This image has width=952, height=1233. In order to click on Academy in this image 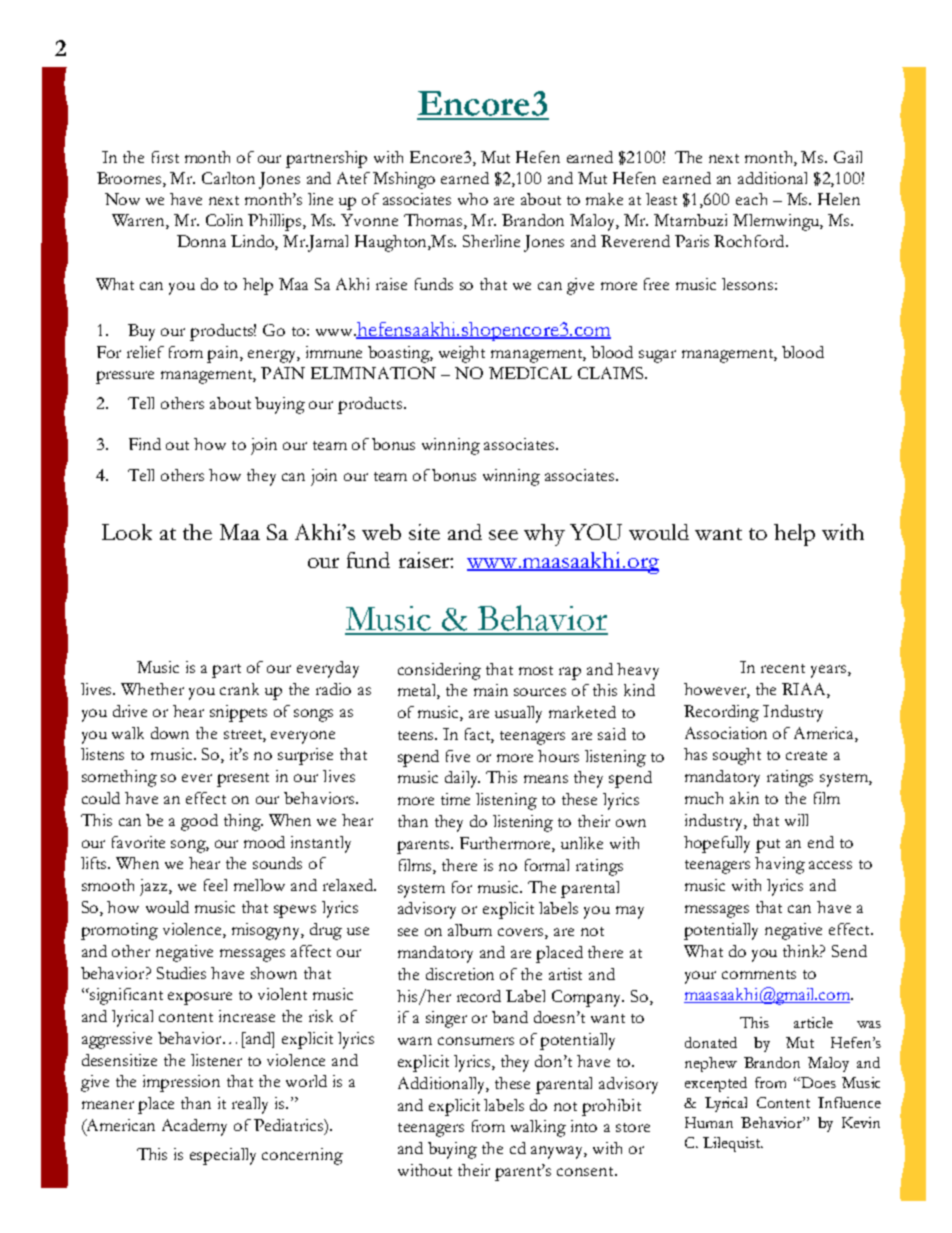, I will do `click(194, 1127)`.
